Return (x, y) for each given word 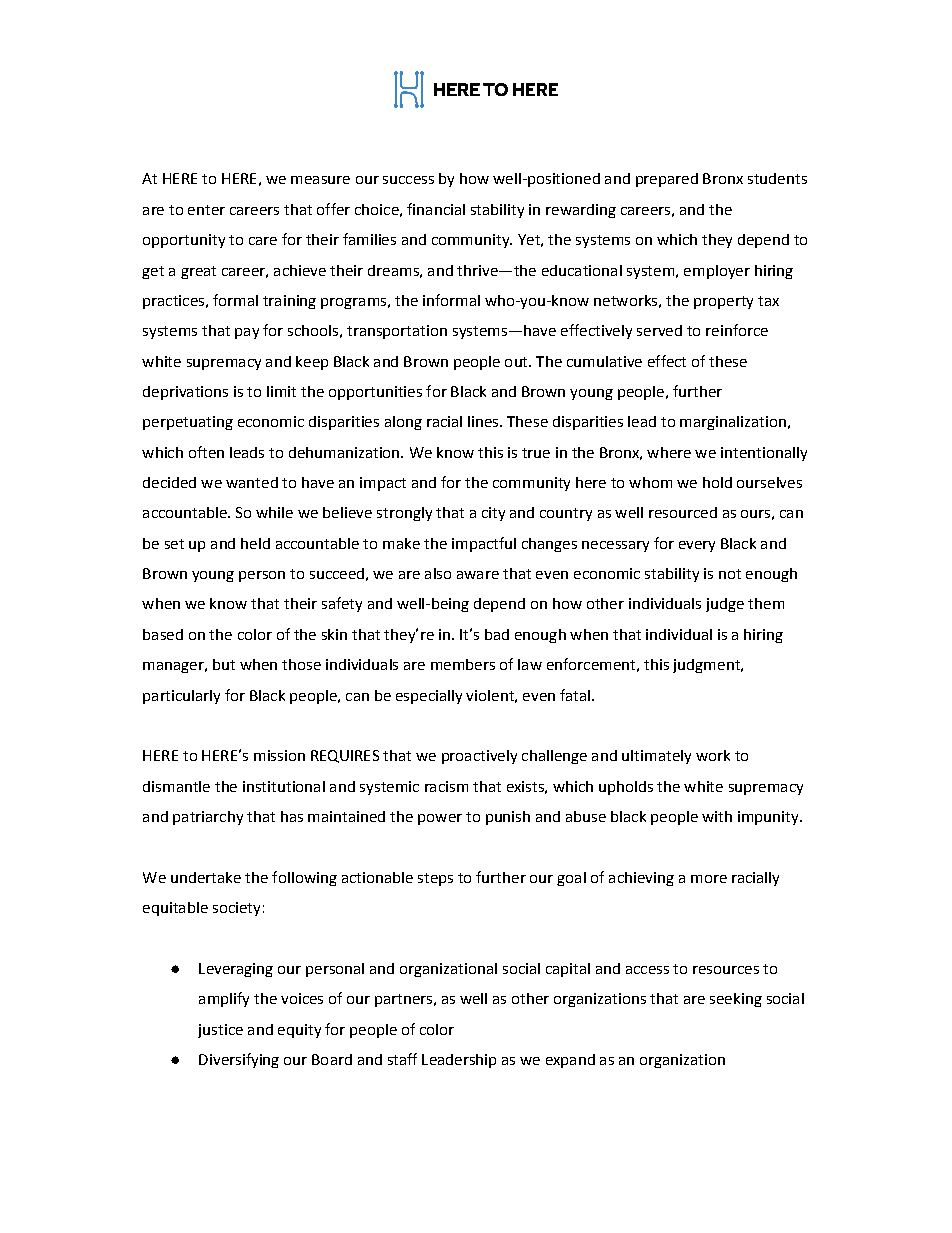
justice (220, 1031)
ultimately (656, 757)
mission (279, 755)
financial (436, 209)
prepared (667, 180)
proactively (479, 757)
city (493, 514)
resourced (683, 512)
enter (206, 210)
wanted (252, 482)
